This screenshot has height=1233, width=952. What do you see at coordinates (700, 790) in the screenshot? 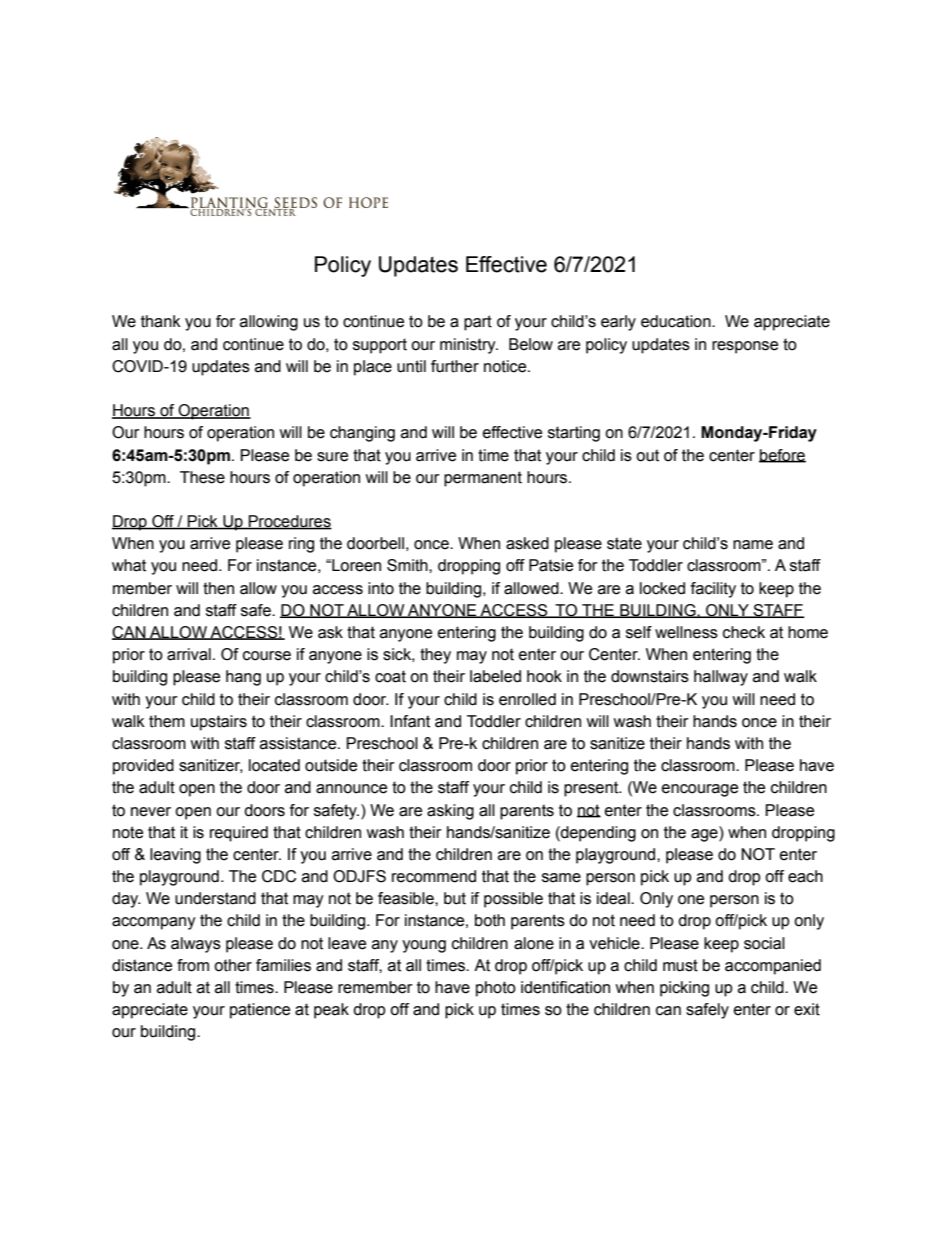
I see `encourage` at bounding box center [700, 790].
